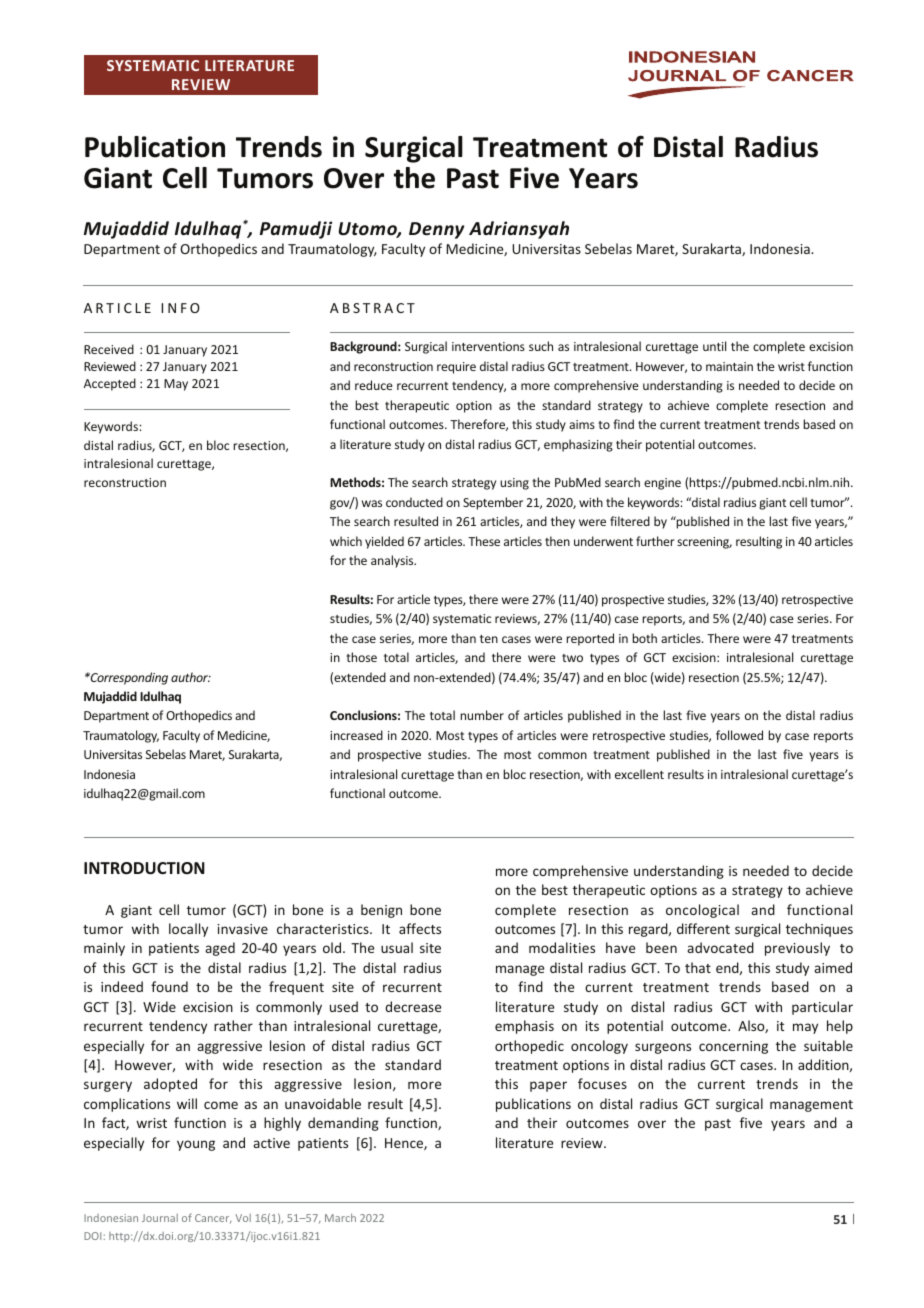 The width and height of the page is (924, 1308). I want to click on until, so click(714, 346).
